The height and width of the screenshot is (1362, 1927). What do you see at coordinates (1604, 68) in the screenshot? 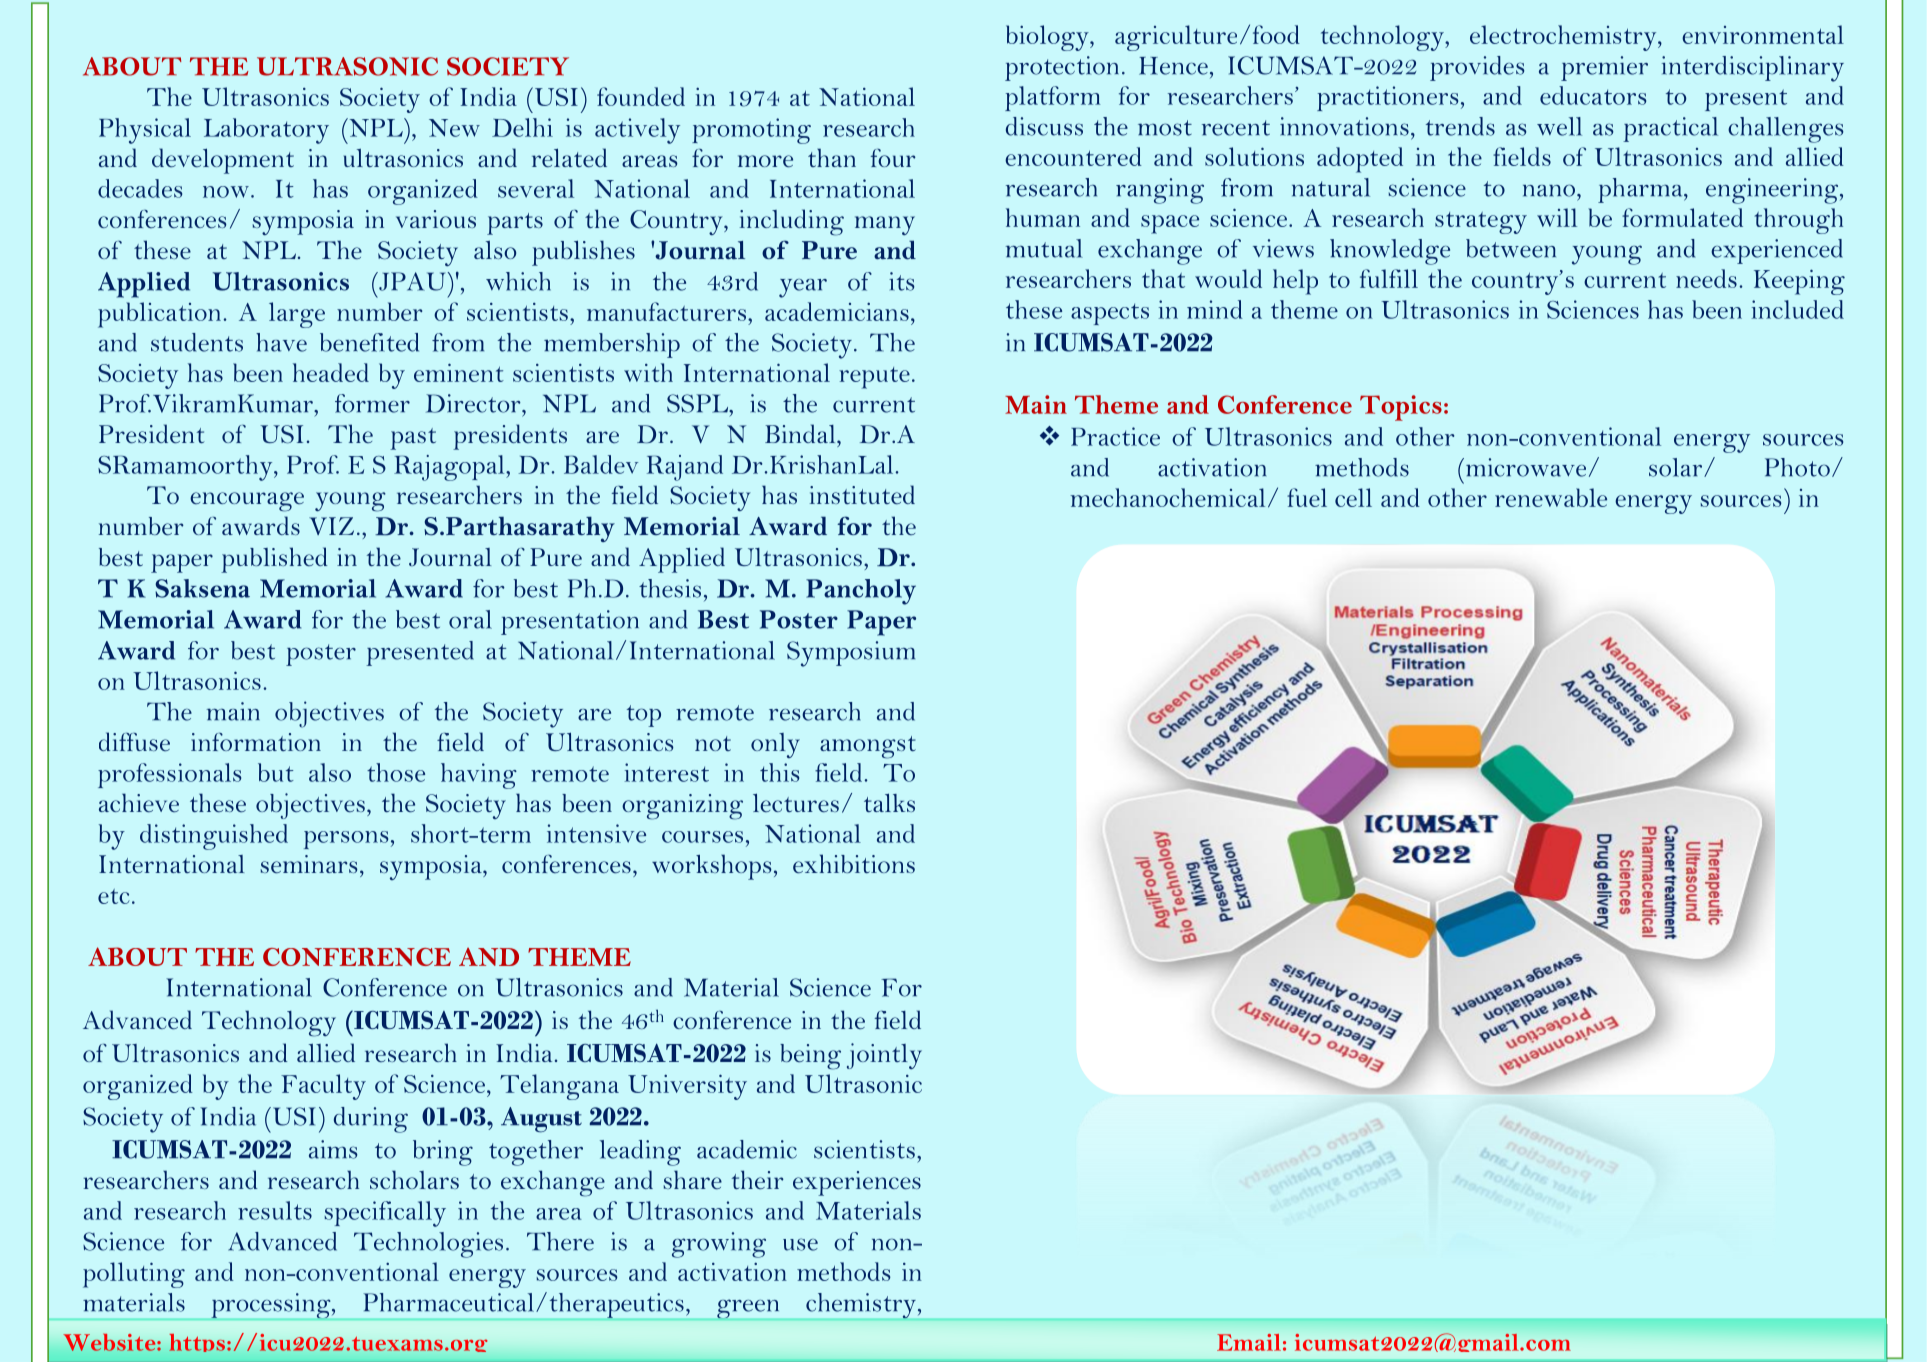
I see `premier` at bounding box center [1604, 68].
